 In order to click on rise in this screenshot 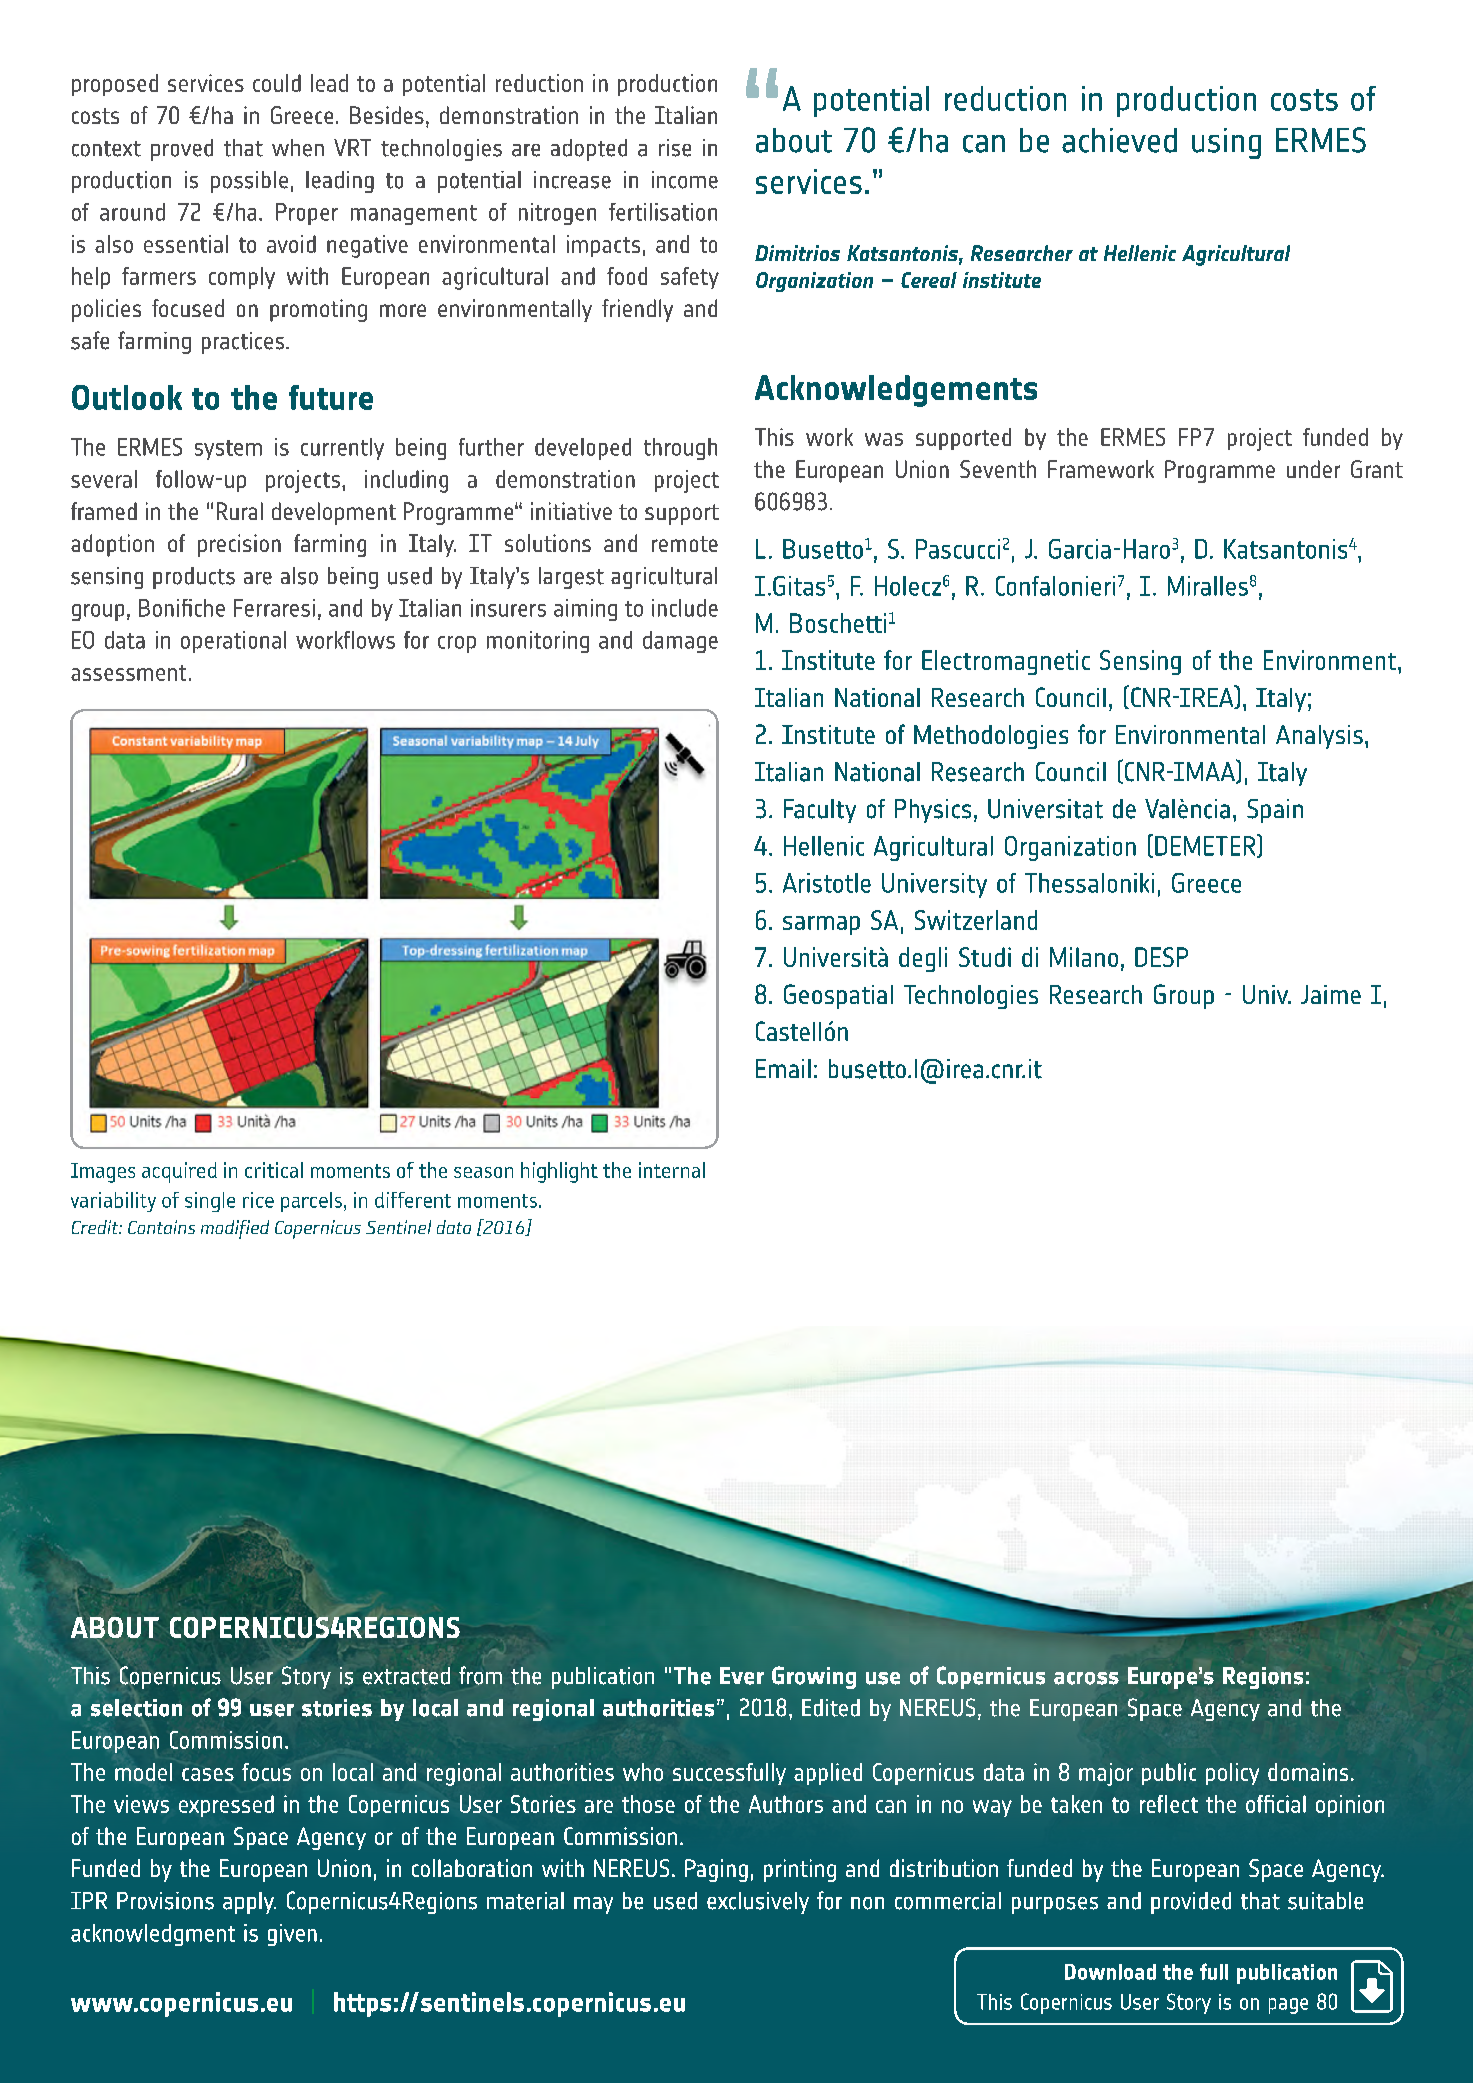, I will do `click(675, 148)`.
